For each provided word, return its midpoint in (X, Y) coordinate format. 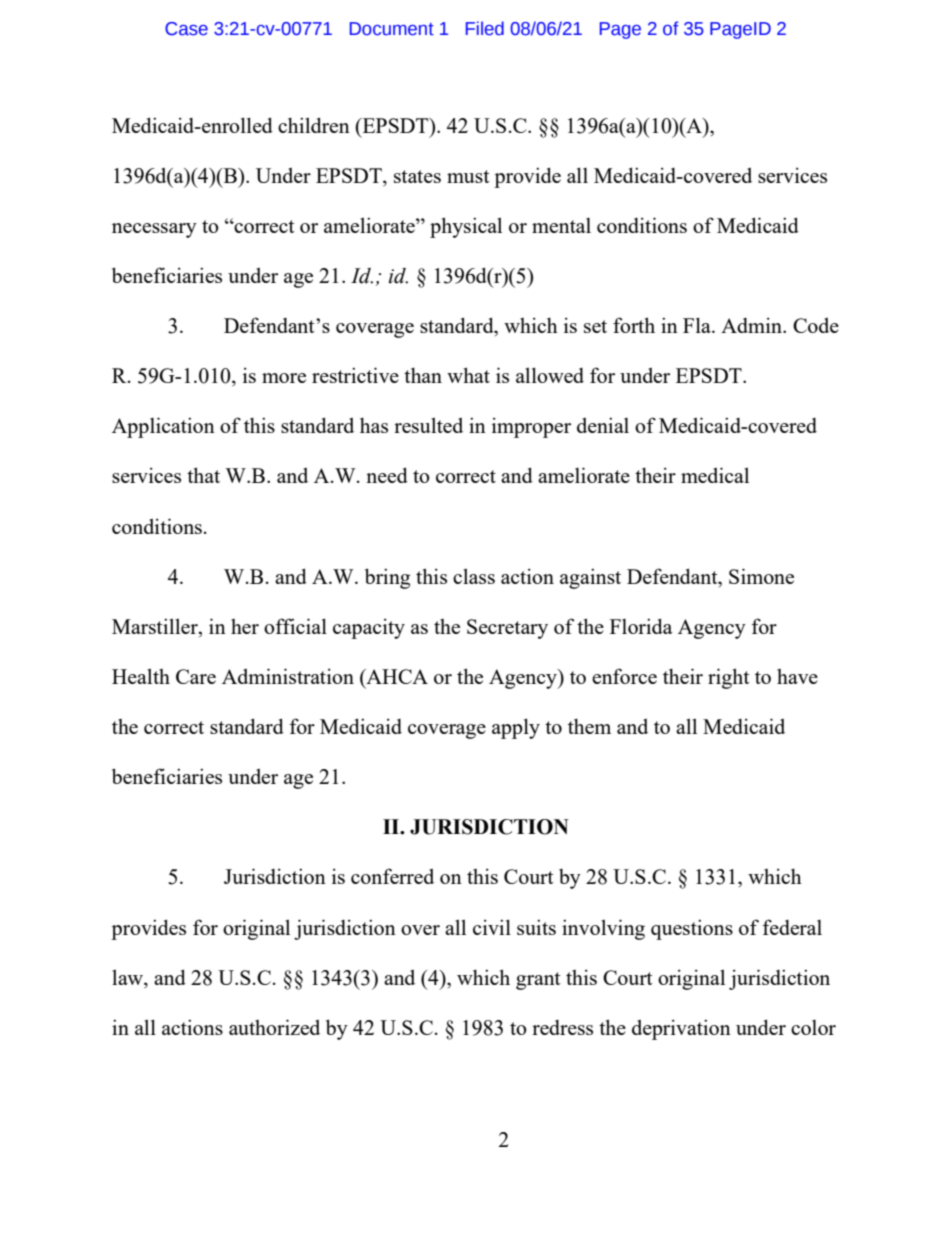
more (284, 378)
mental (561, 225)
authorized (274, 1027)
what (468, 375)
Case (186, 29)
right (729, 678)
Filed (485, 28)
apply (516, 728)
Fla (698, 325)
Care (196, 676)
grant (538, 981)
